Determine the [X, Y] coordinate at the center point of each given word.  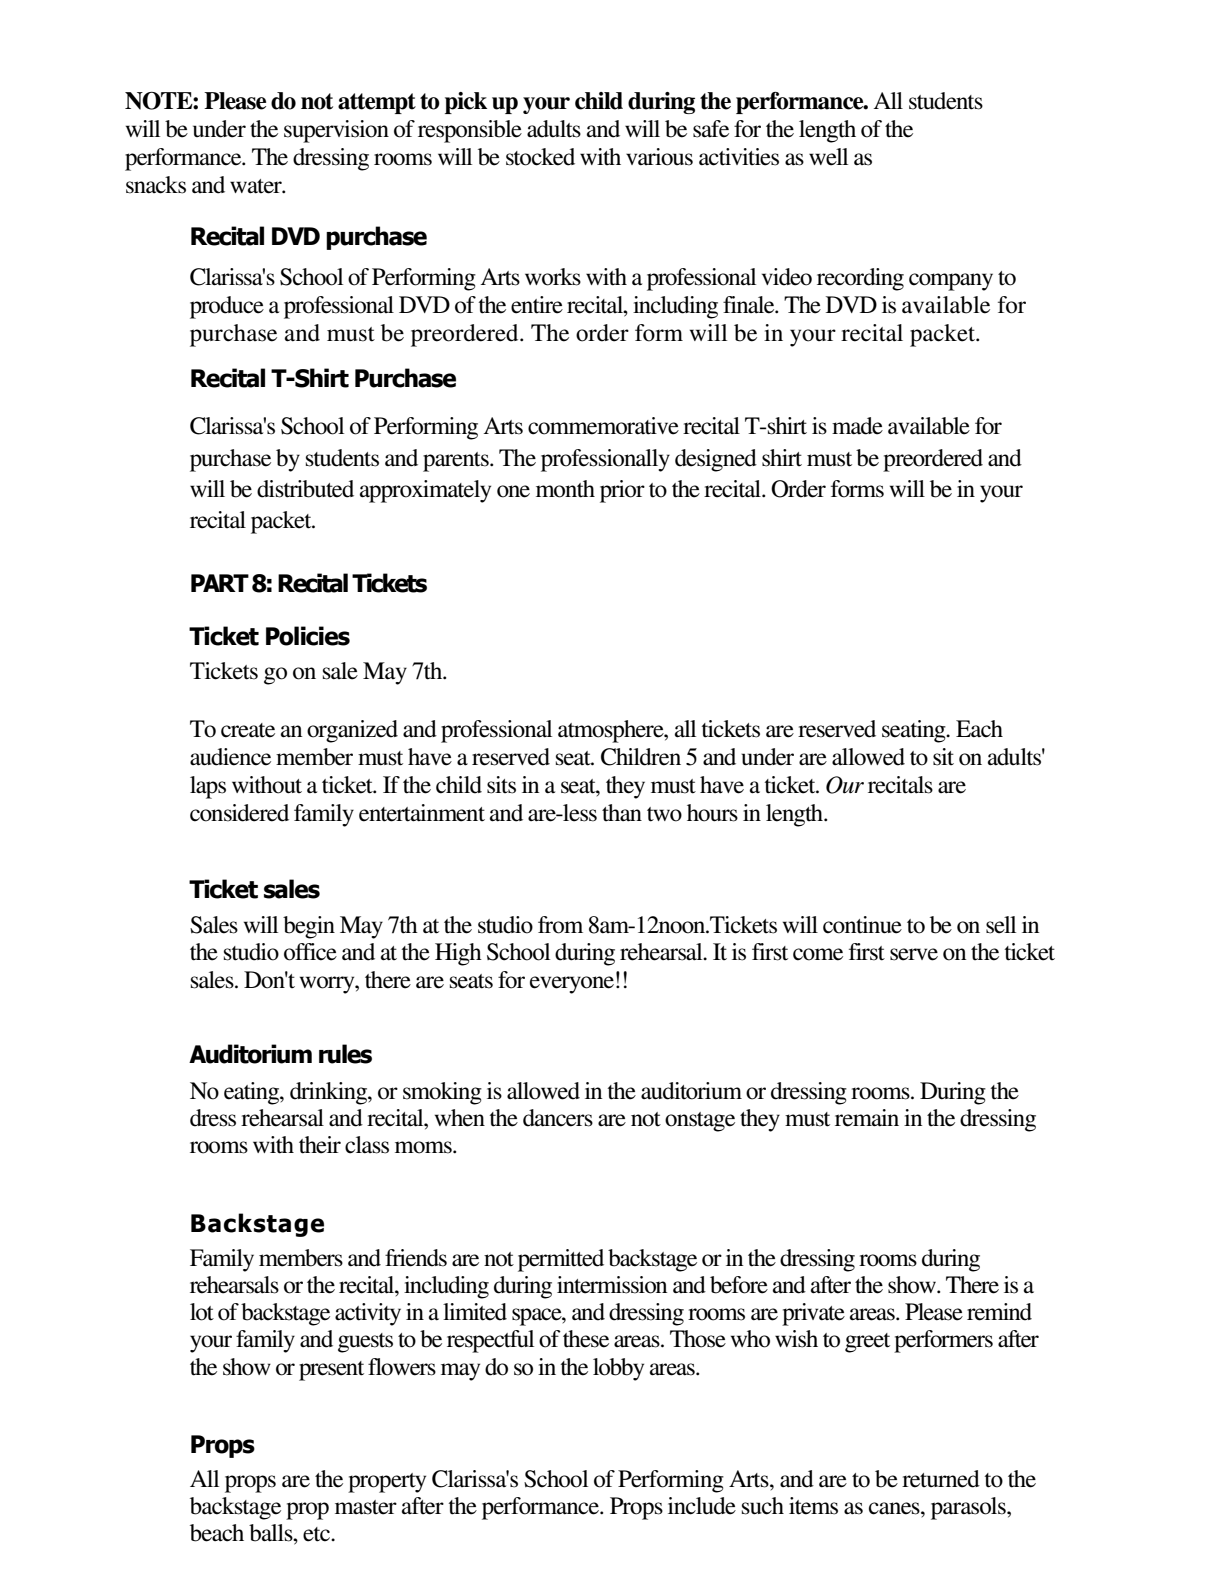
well [828, 157]
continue [862, 925]
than [622, 813]
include [702, 1506]
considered [239, 813]
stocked [540, 157]
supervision [336, 131]
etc [317, 1534]
